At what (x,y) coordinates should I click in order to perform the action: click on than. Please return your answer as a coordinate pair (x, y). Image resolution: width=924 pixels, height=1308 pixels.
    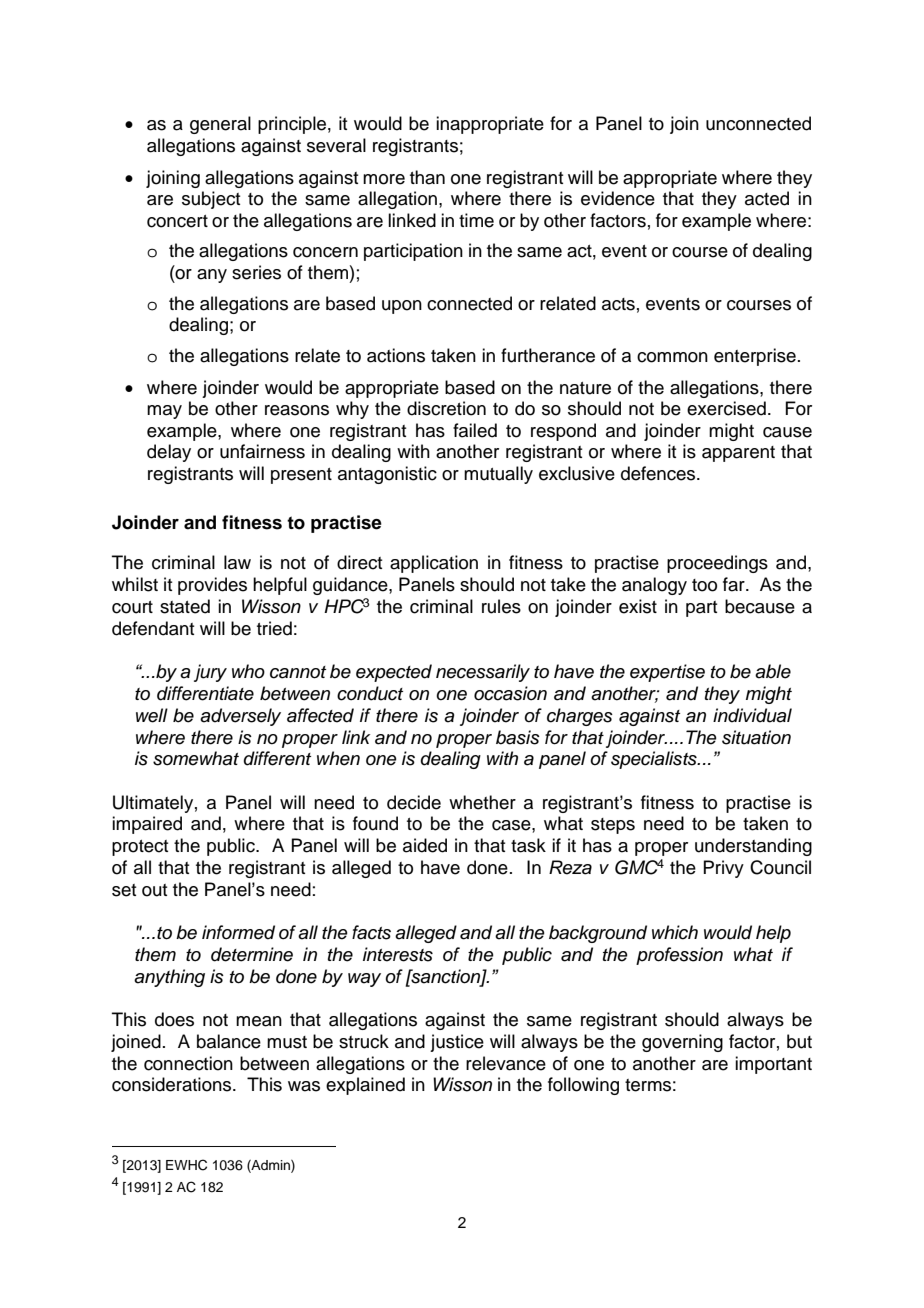
    Looking at the image, I should click on (427, 177).
